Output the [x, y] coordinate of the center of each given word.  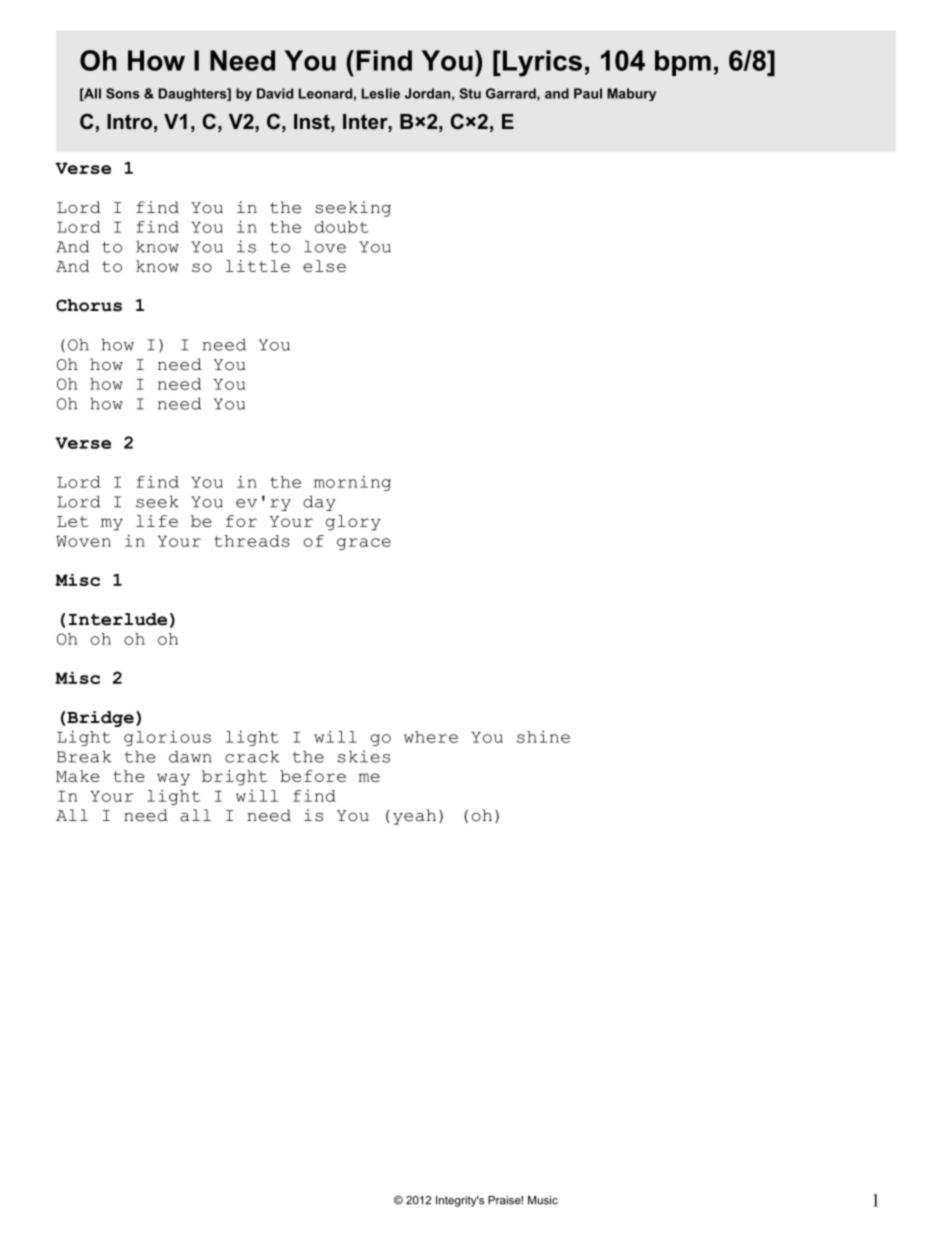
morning [352, 483]
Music [543, 1200]
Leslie [381, 93]
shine [543, 736]
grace [364, 544]
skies [364, 756]
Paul [588, 93]
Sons [123, 93]
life [157, 521]
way [173, 779]
